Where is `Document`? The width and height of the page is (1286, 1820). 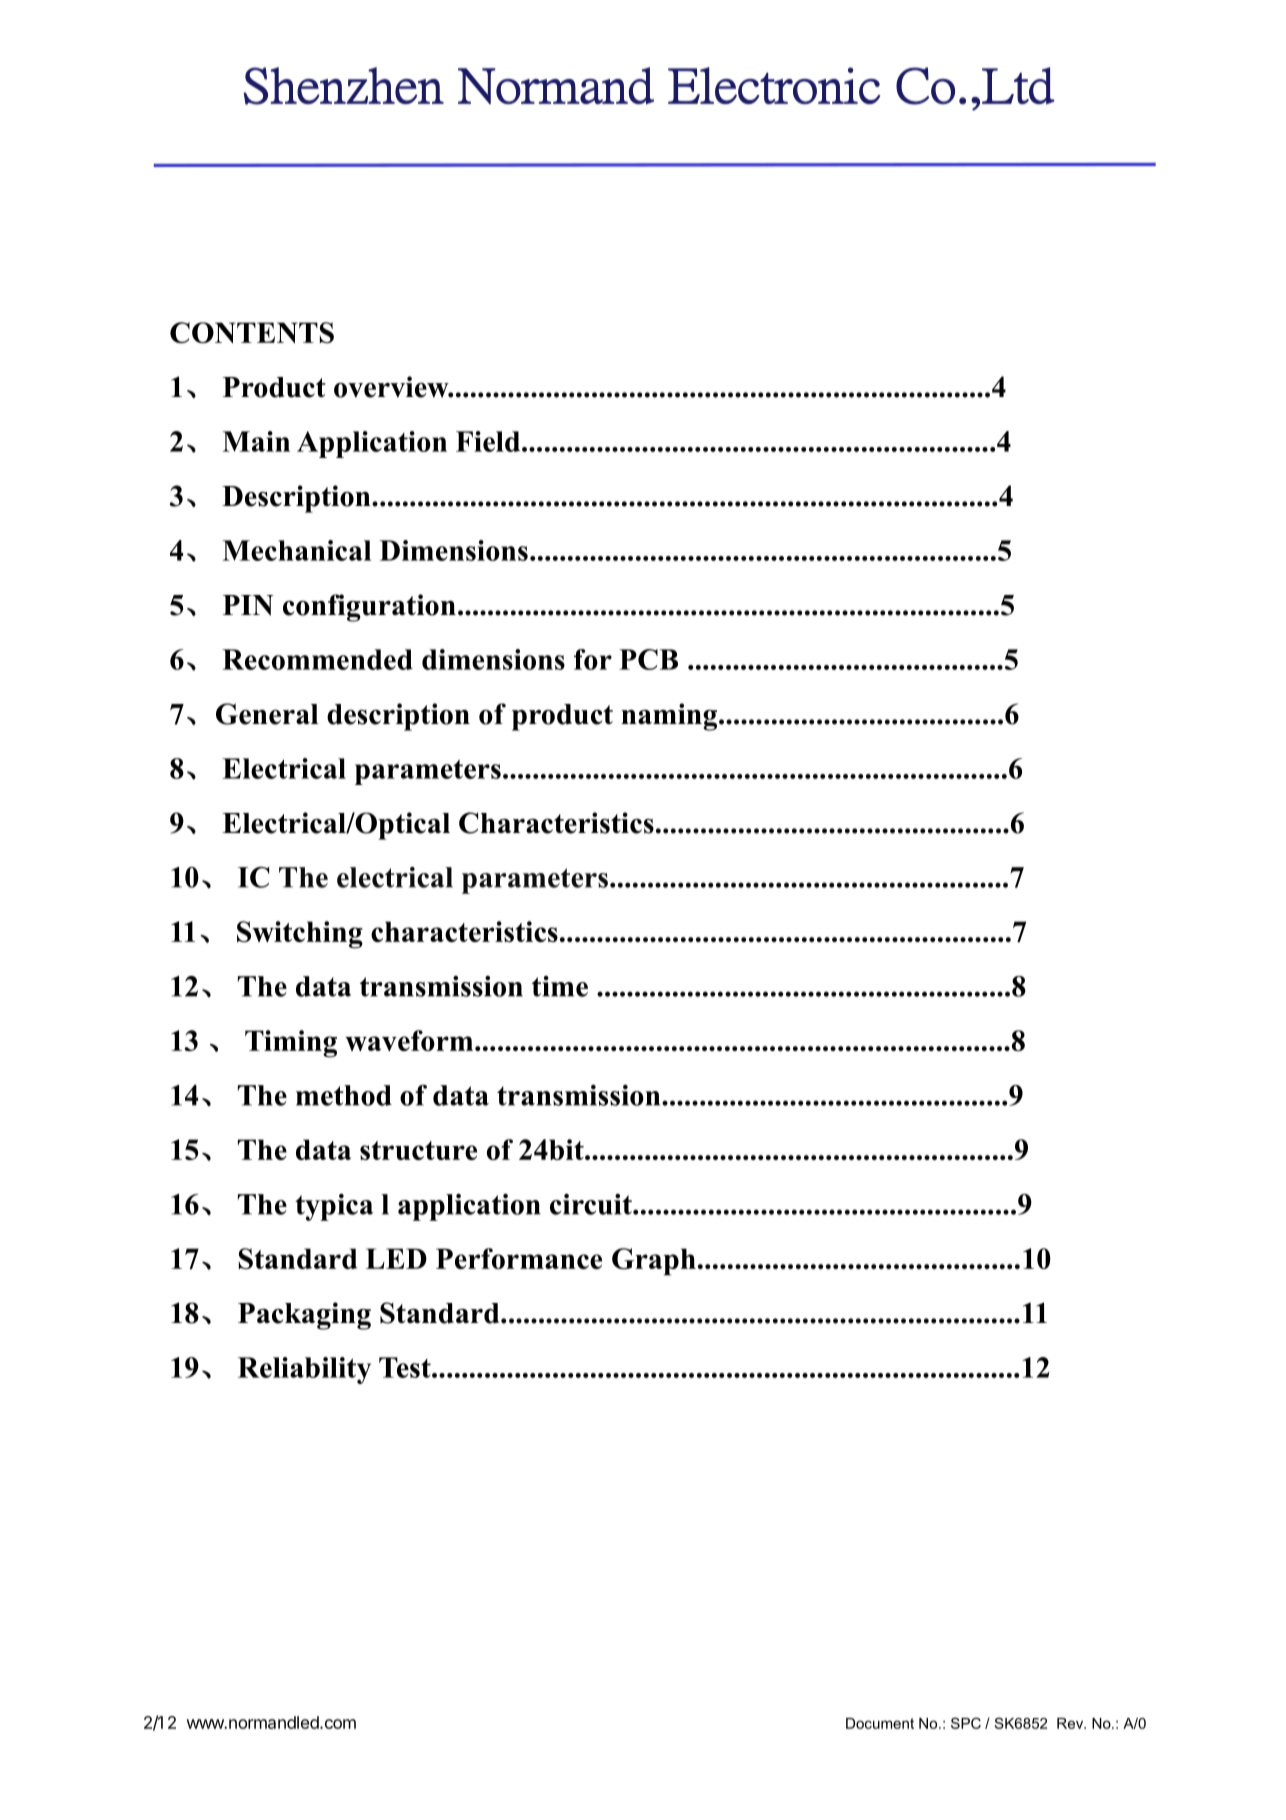 Document is located at coordinates (880, 1723).
